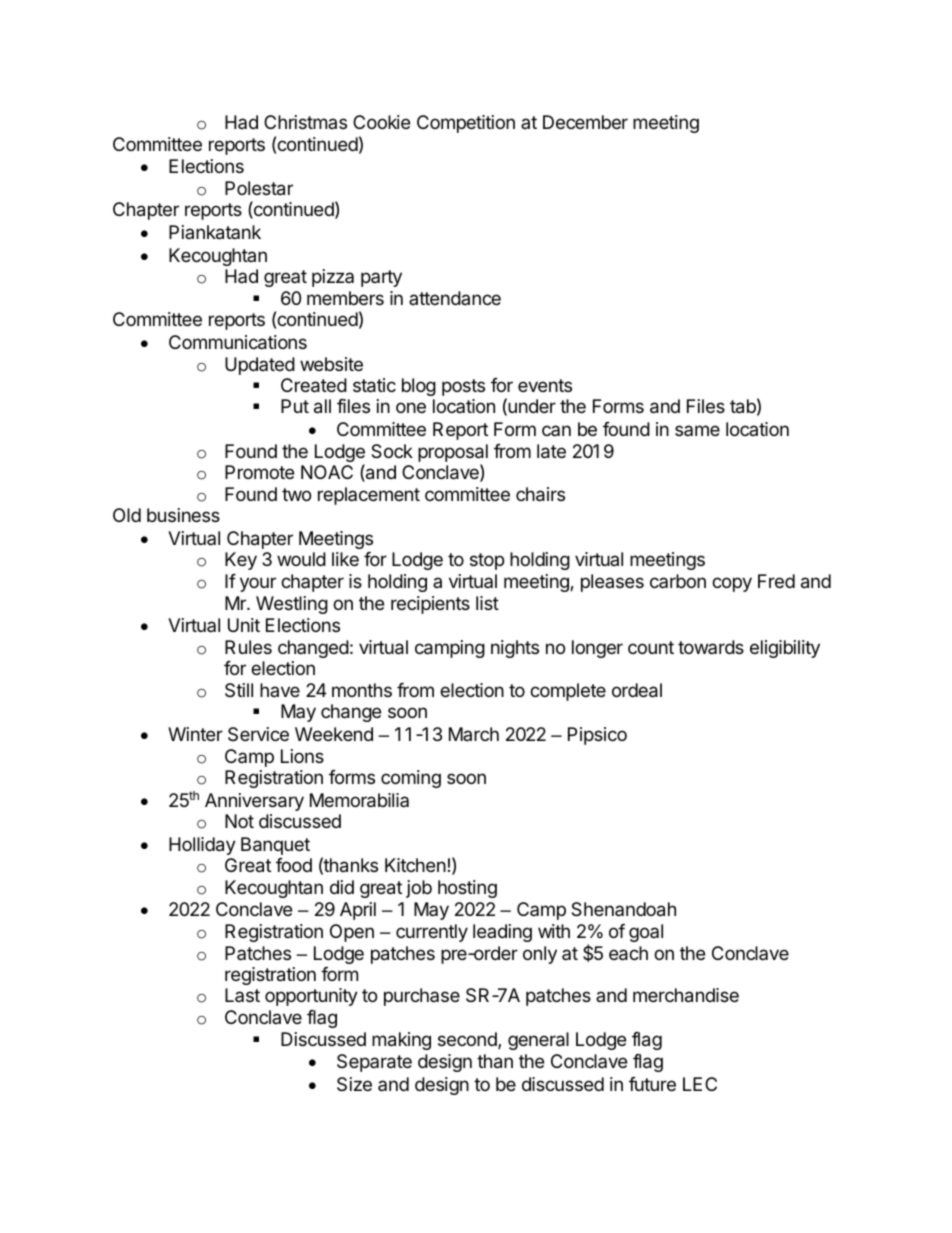  What do you see at coordinates (652, 1084) in the screenshot?
I see `future` at bounding box center [652, 1084].
